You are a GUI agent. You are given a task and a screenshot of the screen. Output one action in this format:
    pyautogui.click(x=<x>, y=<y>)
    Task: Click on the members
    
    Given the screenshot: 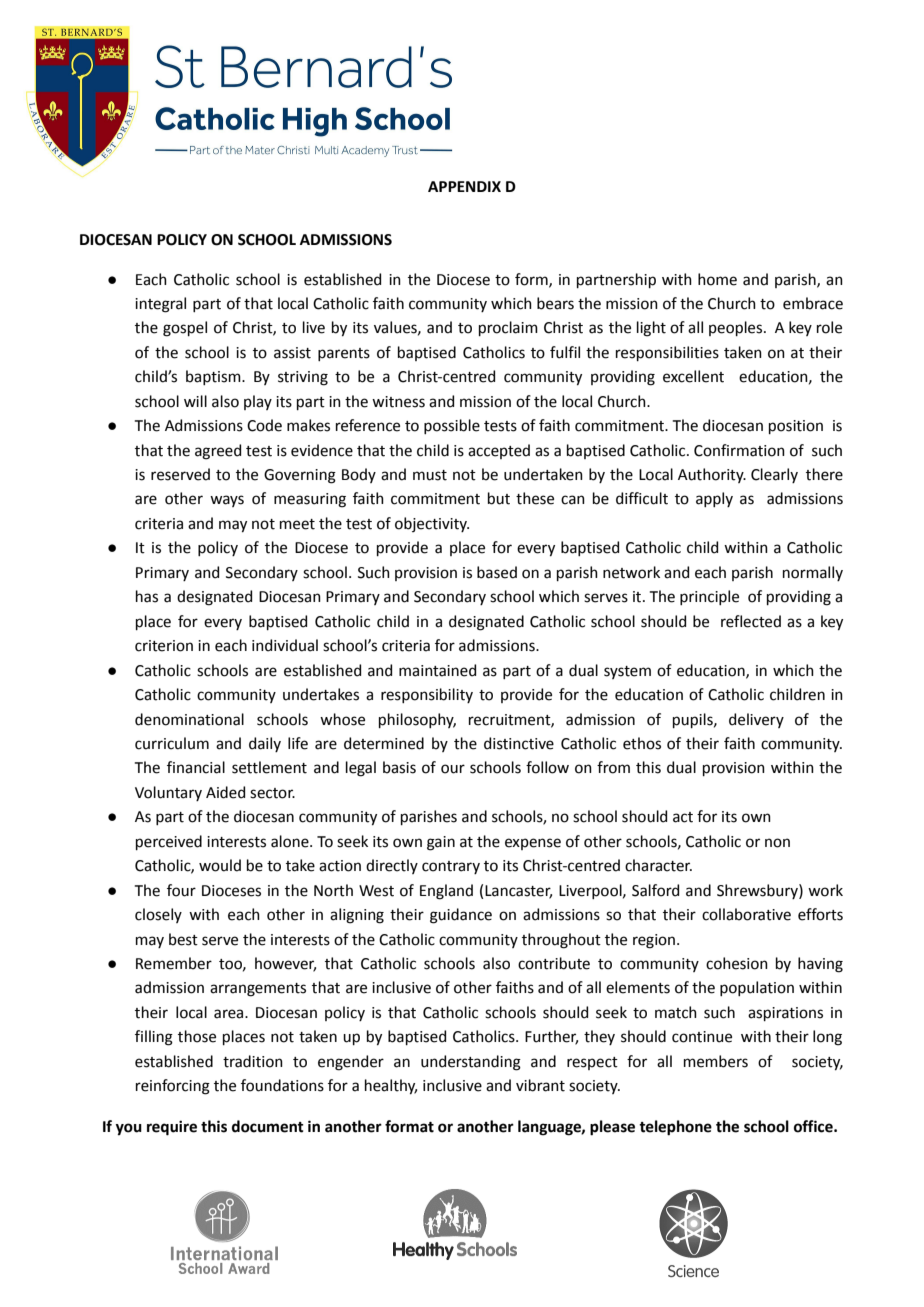 What is the action you would take?
    pyautogui.click(x=716, y=1061)
